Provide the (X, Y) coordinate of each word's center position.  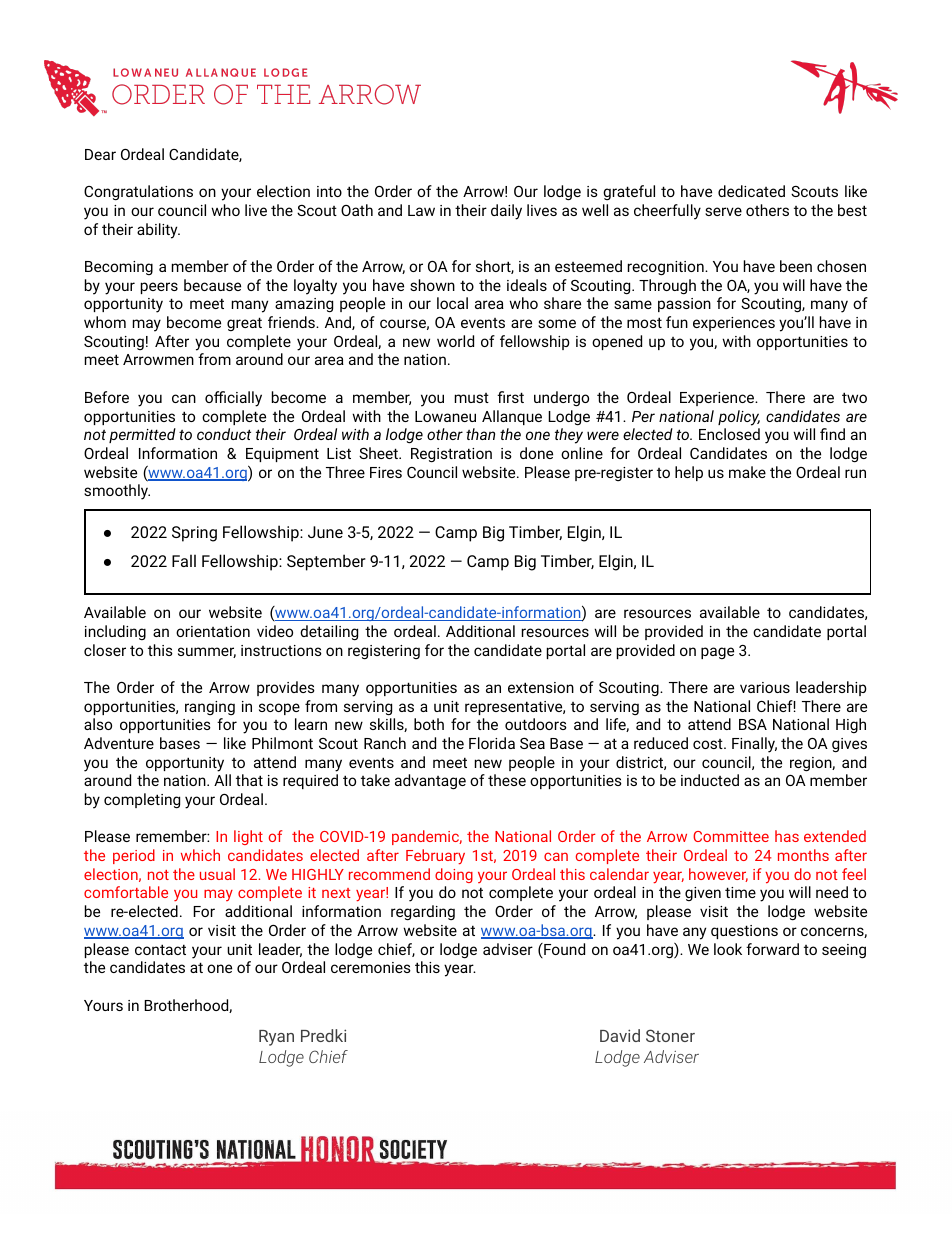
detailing (329, 633)
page (717, 653)
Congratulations (138, 193)
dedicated (751, 191)
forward (772, 949)
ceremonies (371, 967)
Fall (184, 560)
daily (506, 212)
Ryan (276, 1038)
